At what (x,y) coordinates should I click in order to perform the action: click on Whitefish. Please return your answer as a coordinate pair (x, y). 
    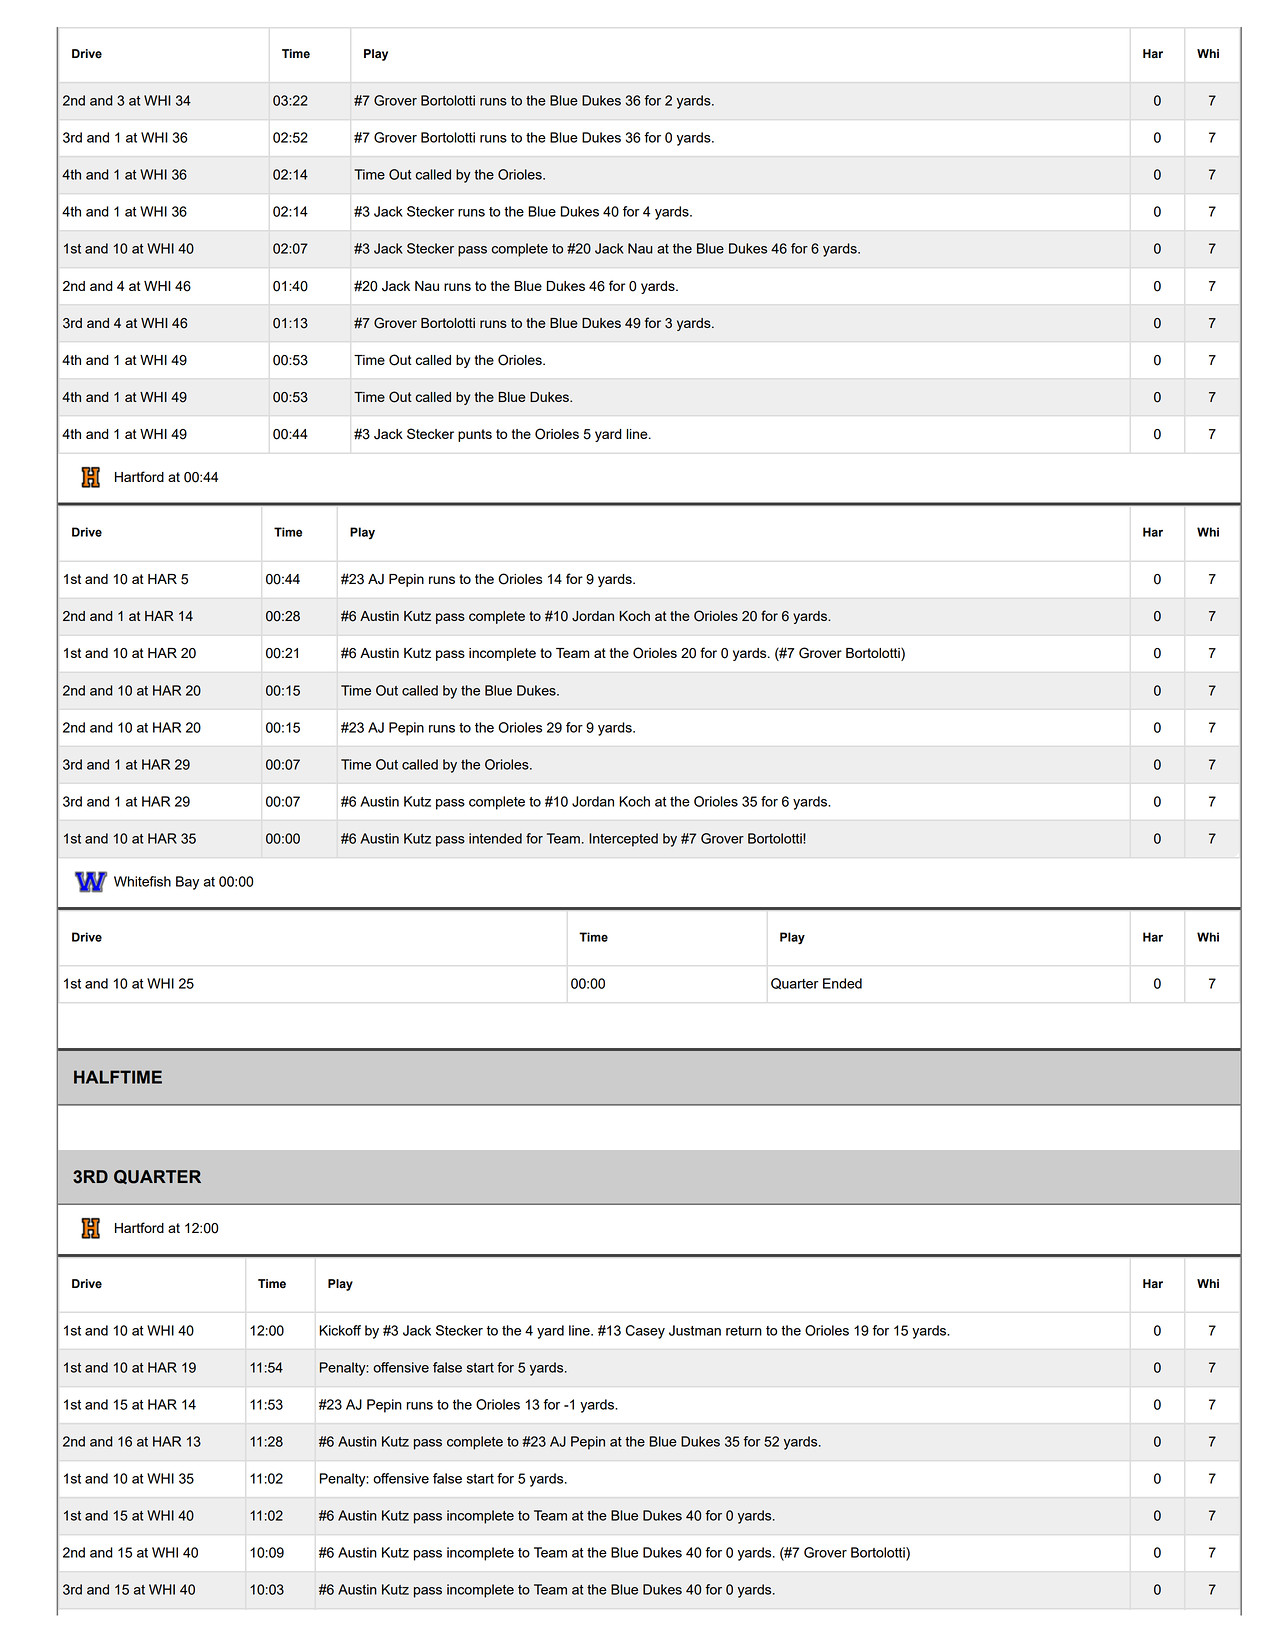
    Looking at the image, I should click on (142, 881).
